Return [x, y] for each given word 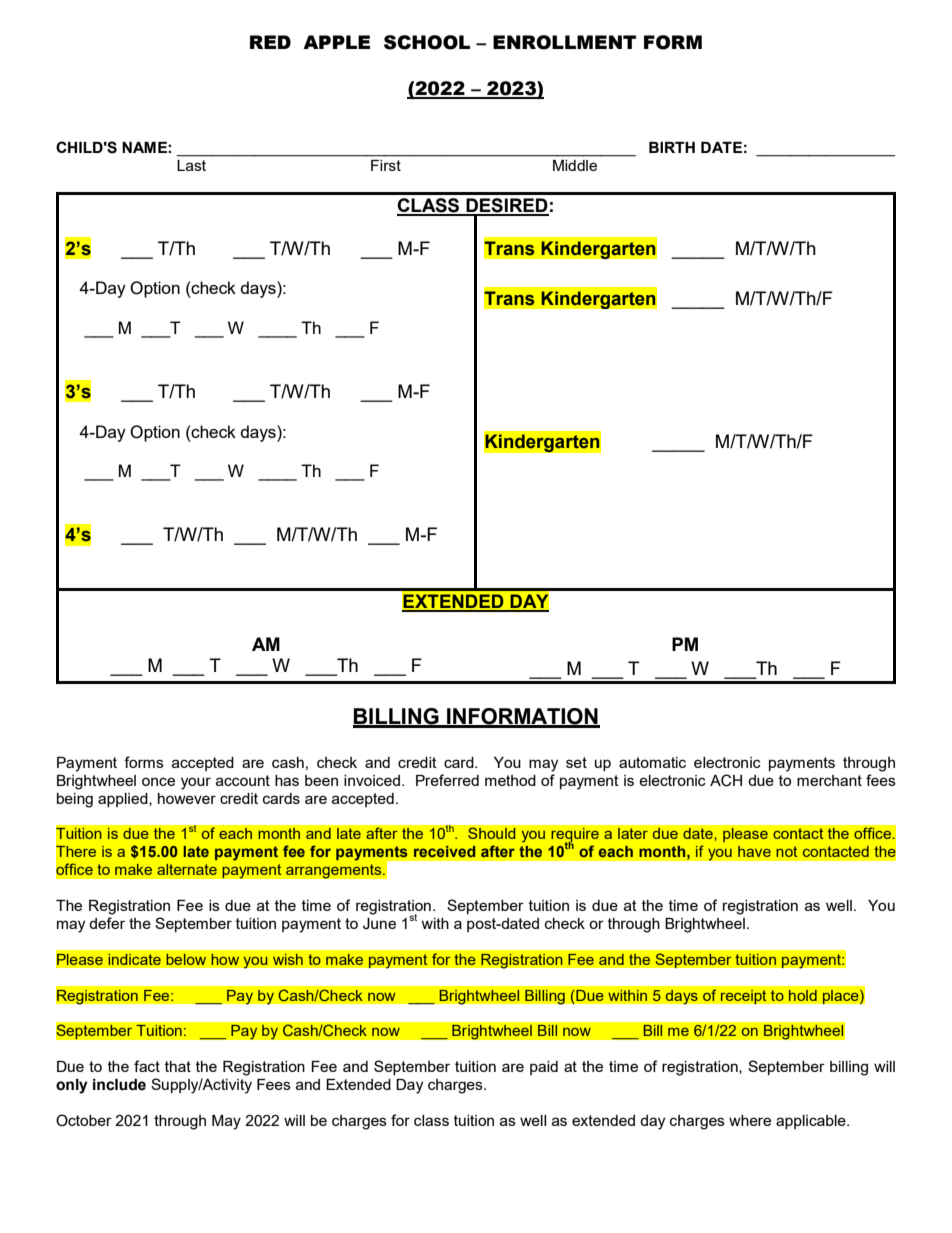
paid [544, 1068]
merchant [829, 780]
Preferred [447, 780]
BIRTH [672, 147]
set [576, 762]
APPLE [336, 42]
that [178, 1066]
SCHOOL [427, 42]
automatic [652, 762]
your [196, 783]
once [158, 781]
